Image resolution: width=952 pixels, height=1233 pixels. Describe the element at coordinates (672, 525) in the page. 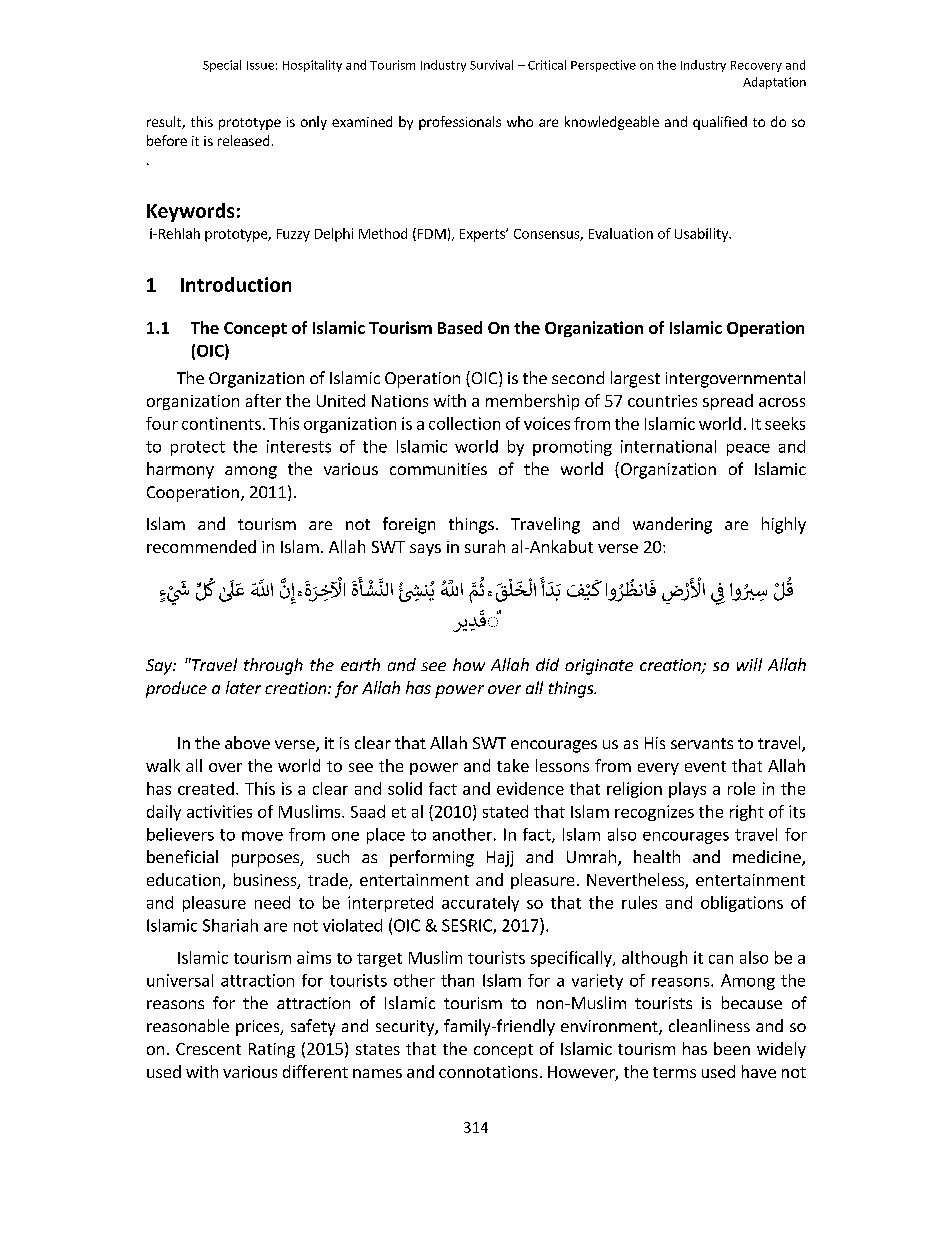

I see `wandering` at that location.
